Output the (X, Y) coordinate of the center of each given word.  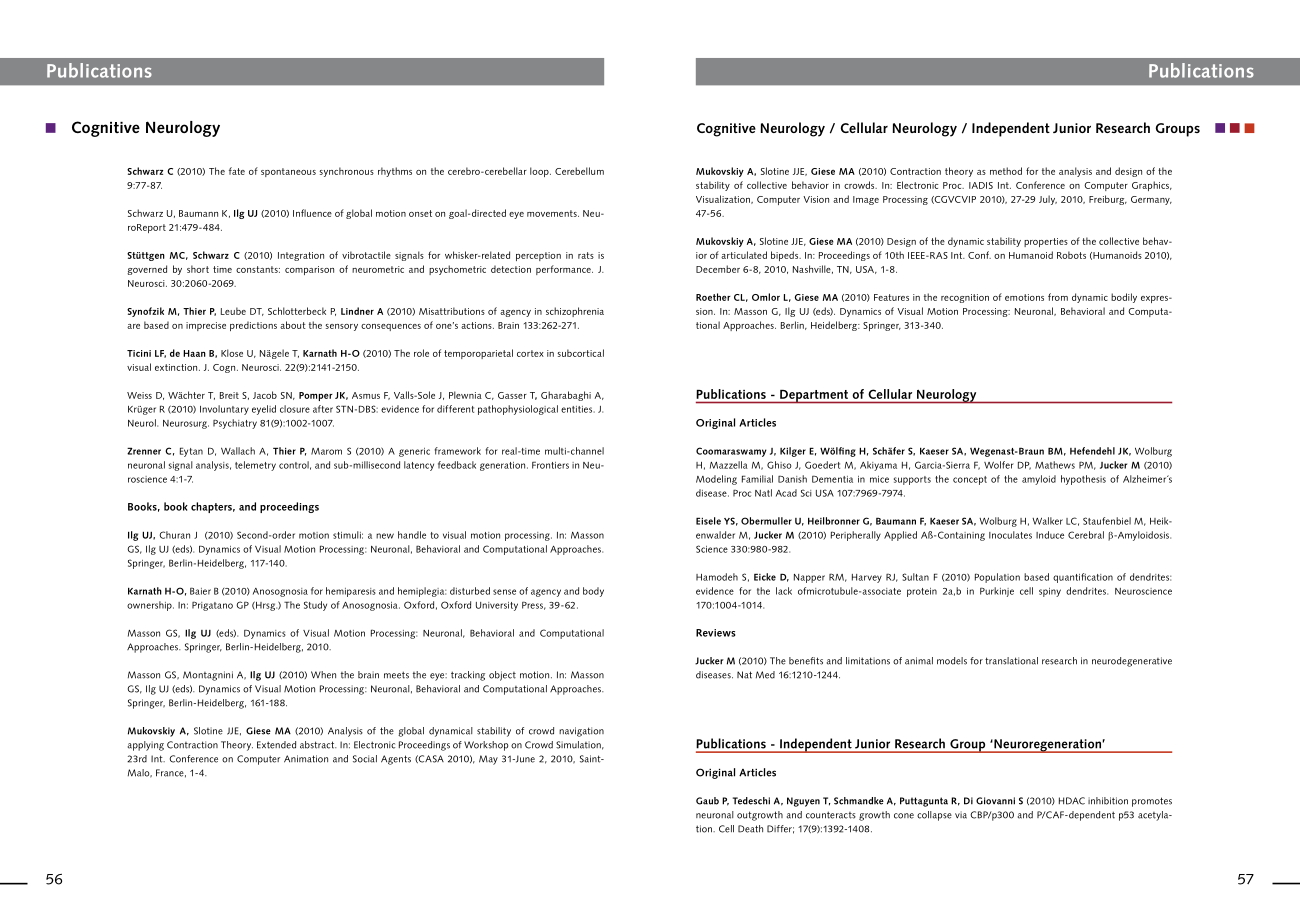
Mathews (1055, 465)
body (593, 592)
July (1048, 200)
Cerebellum (579, 171)
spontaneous (288, 172)
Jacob (265, 395)
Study (315, 606)
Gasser (512, 395)
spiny (1050, 592)
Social (365, 759)
